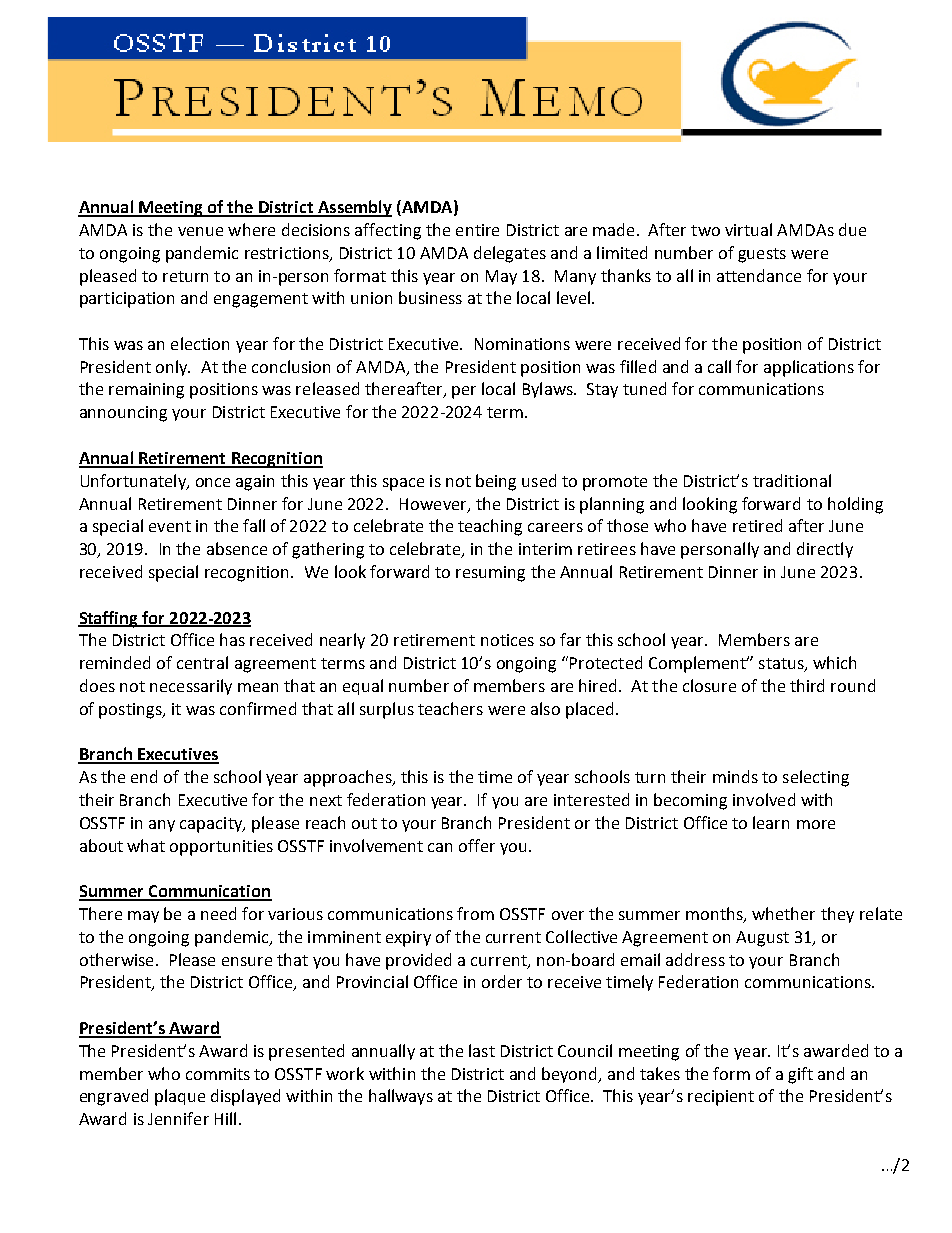 The width and height of the screenshot is (952, 1233). I want to click on once, so click(213, 482).
